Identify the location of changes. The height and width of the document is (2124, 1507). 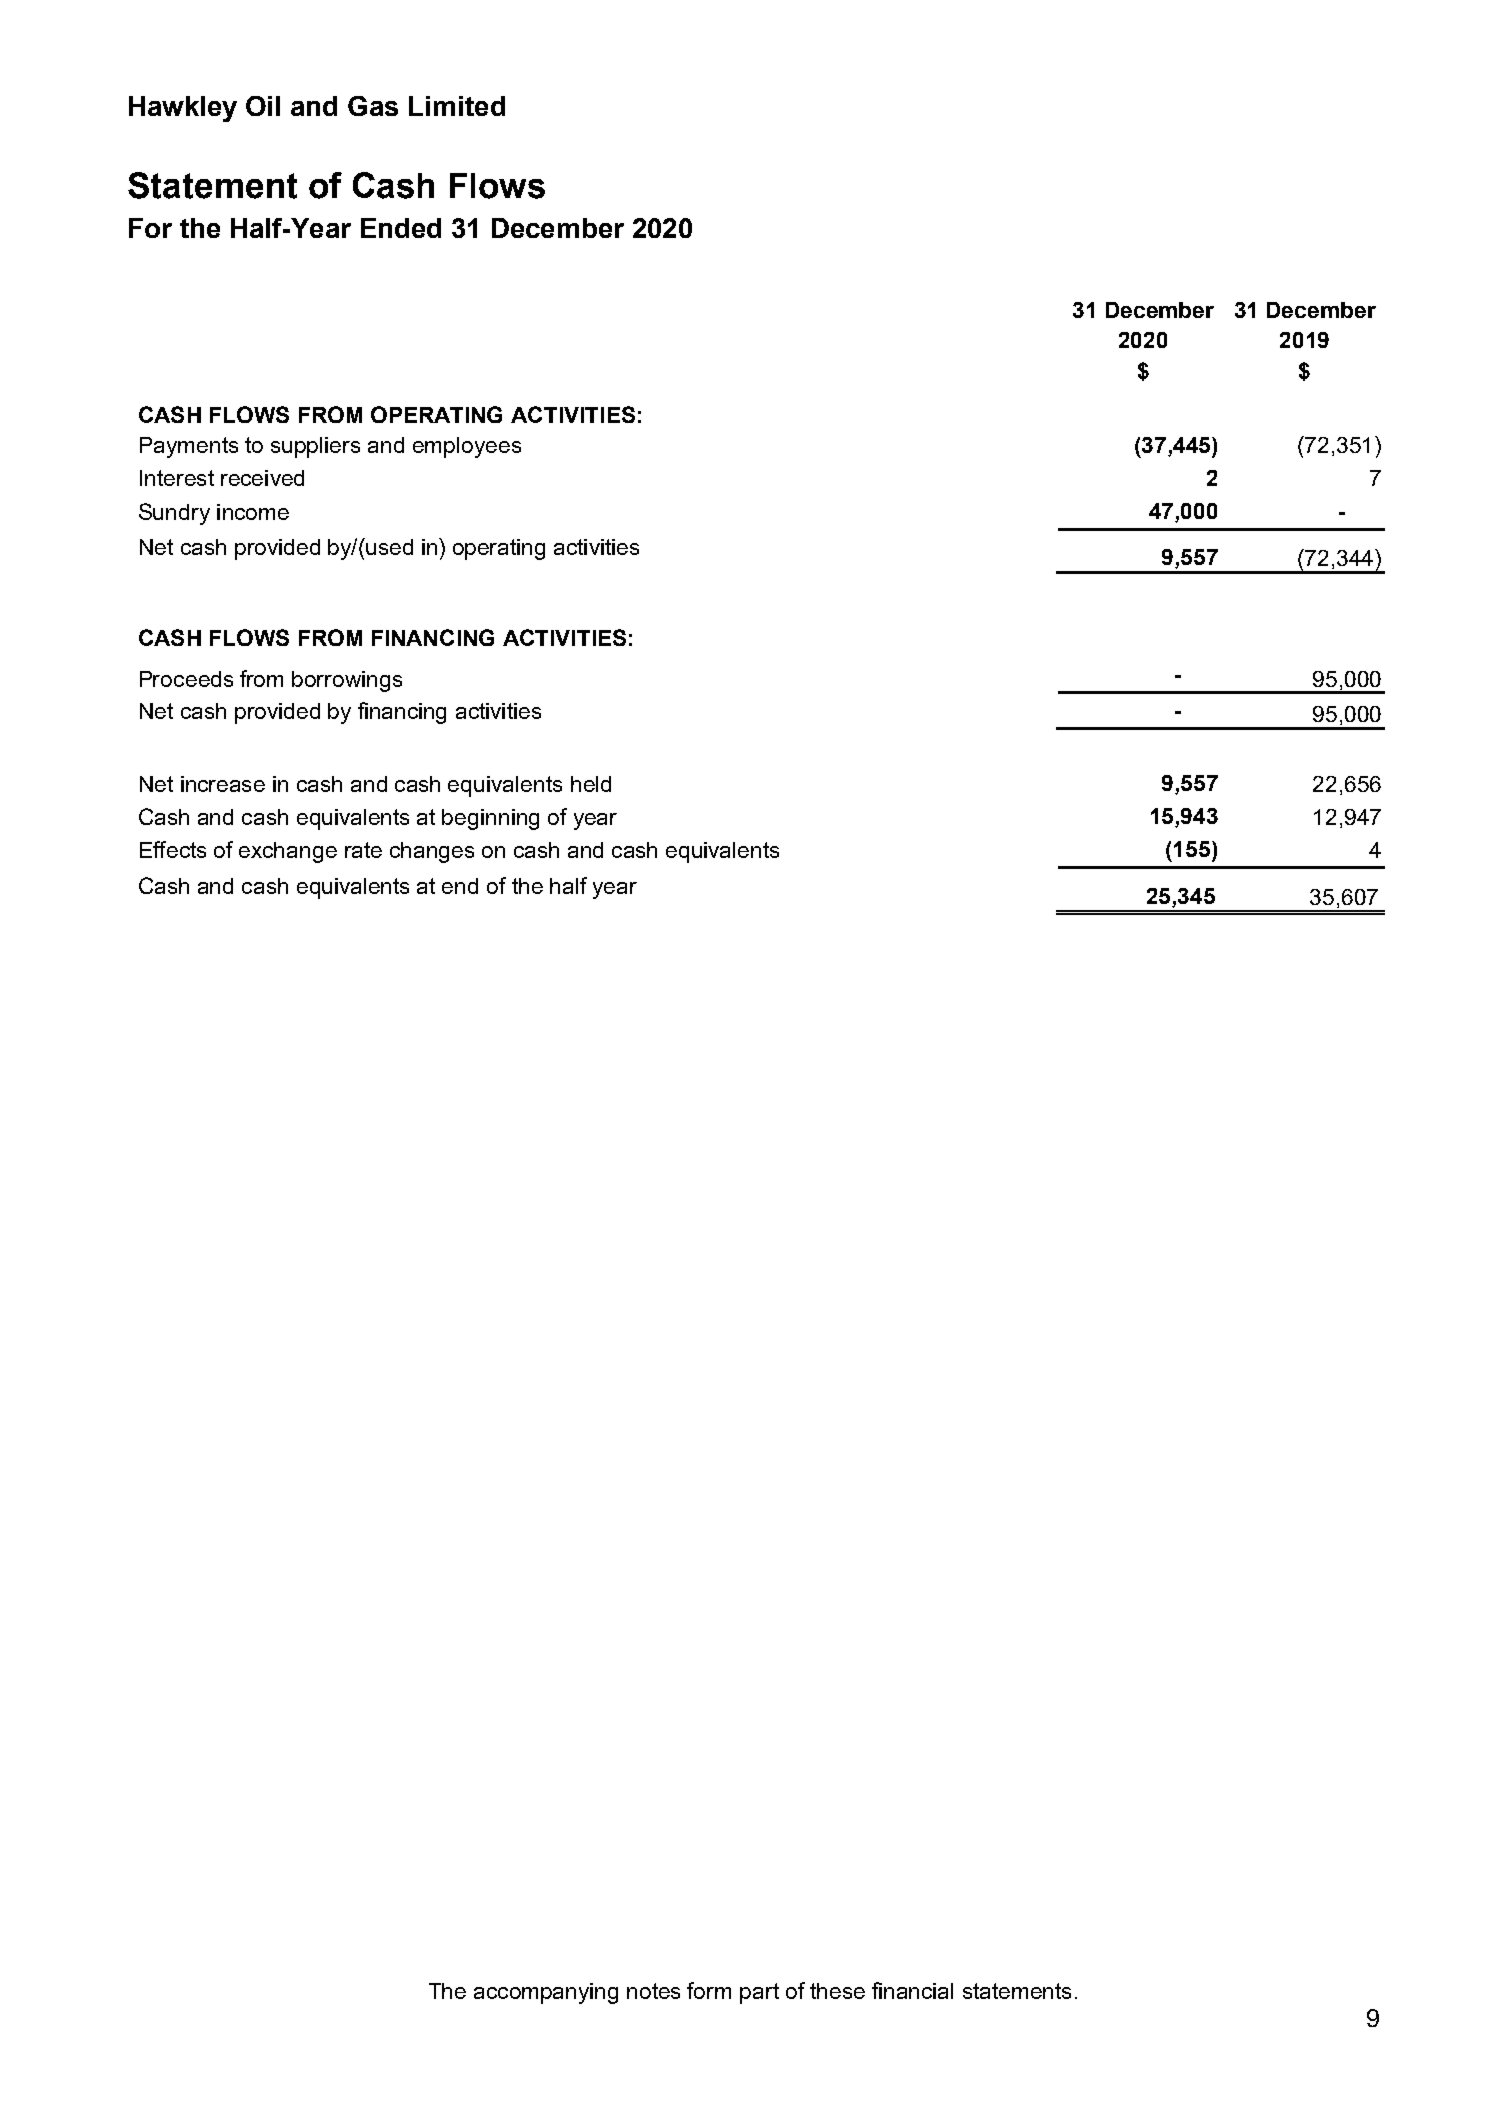
(432, 852).
